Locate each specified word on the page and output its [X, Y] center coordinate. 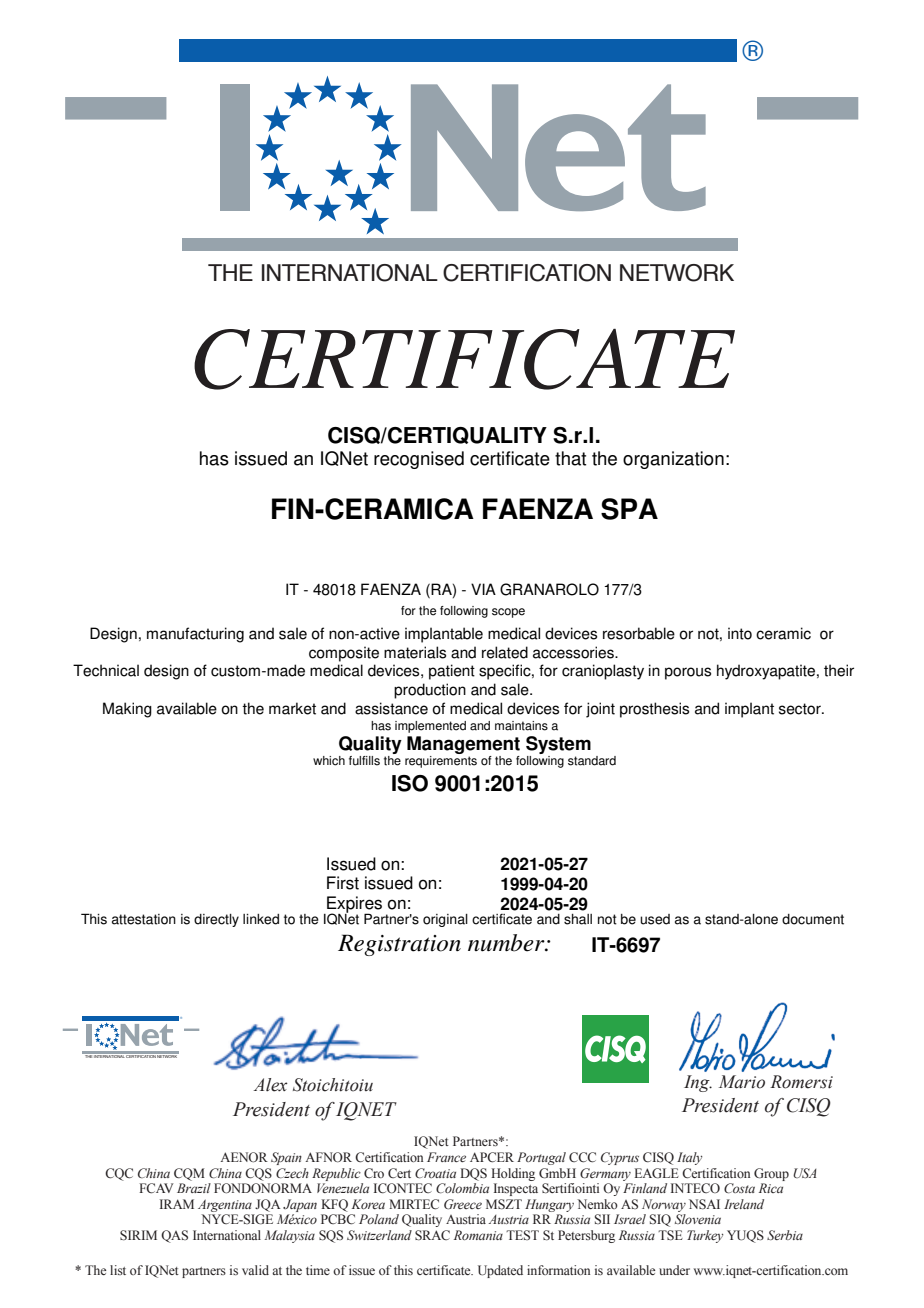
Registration [399, 945]
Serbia [785, 1235]
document [813, 919]
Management [463, 745]
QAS [174, 1236]
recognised [419, 460]
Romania [478, 1235]
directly [216, 920]
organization [673, 460]
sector [801, 709]
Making [127, 710]
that [570, 458]
